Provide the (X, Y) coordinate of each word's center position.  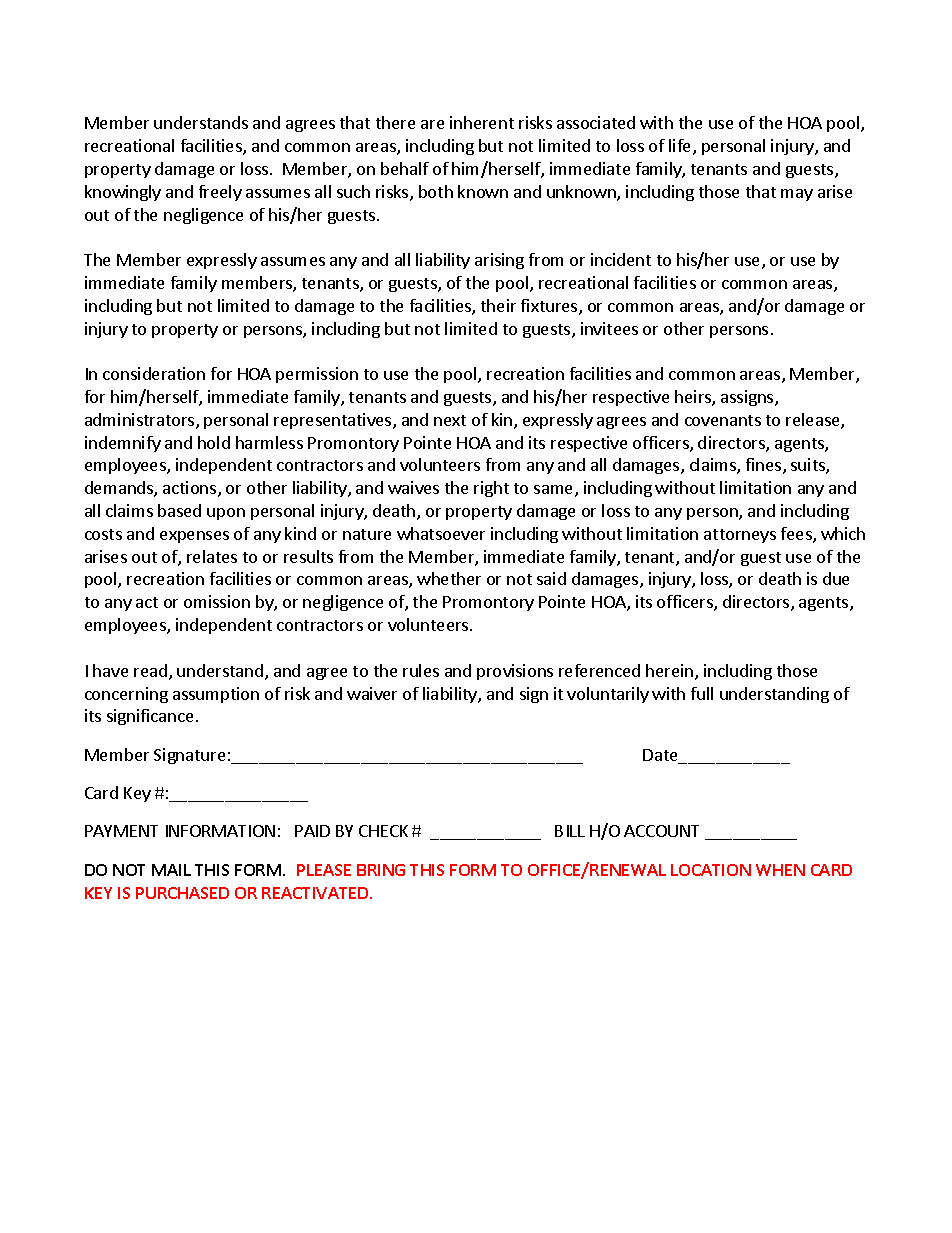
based (179, 510)
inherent (482, 122)
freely (220, 193)
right (491, 489)
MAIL (171, 870)
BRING (381, 870)
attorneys (740, 536)
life (681, 147)
